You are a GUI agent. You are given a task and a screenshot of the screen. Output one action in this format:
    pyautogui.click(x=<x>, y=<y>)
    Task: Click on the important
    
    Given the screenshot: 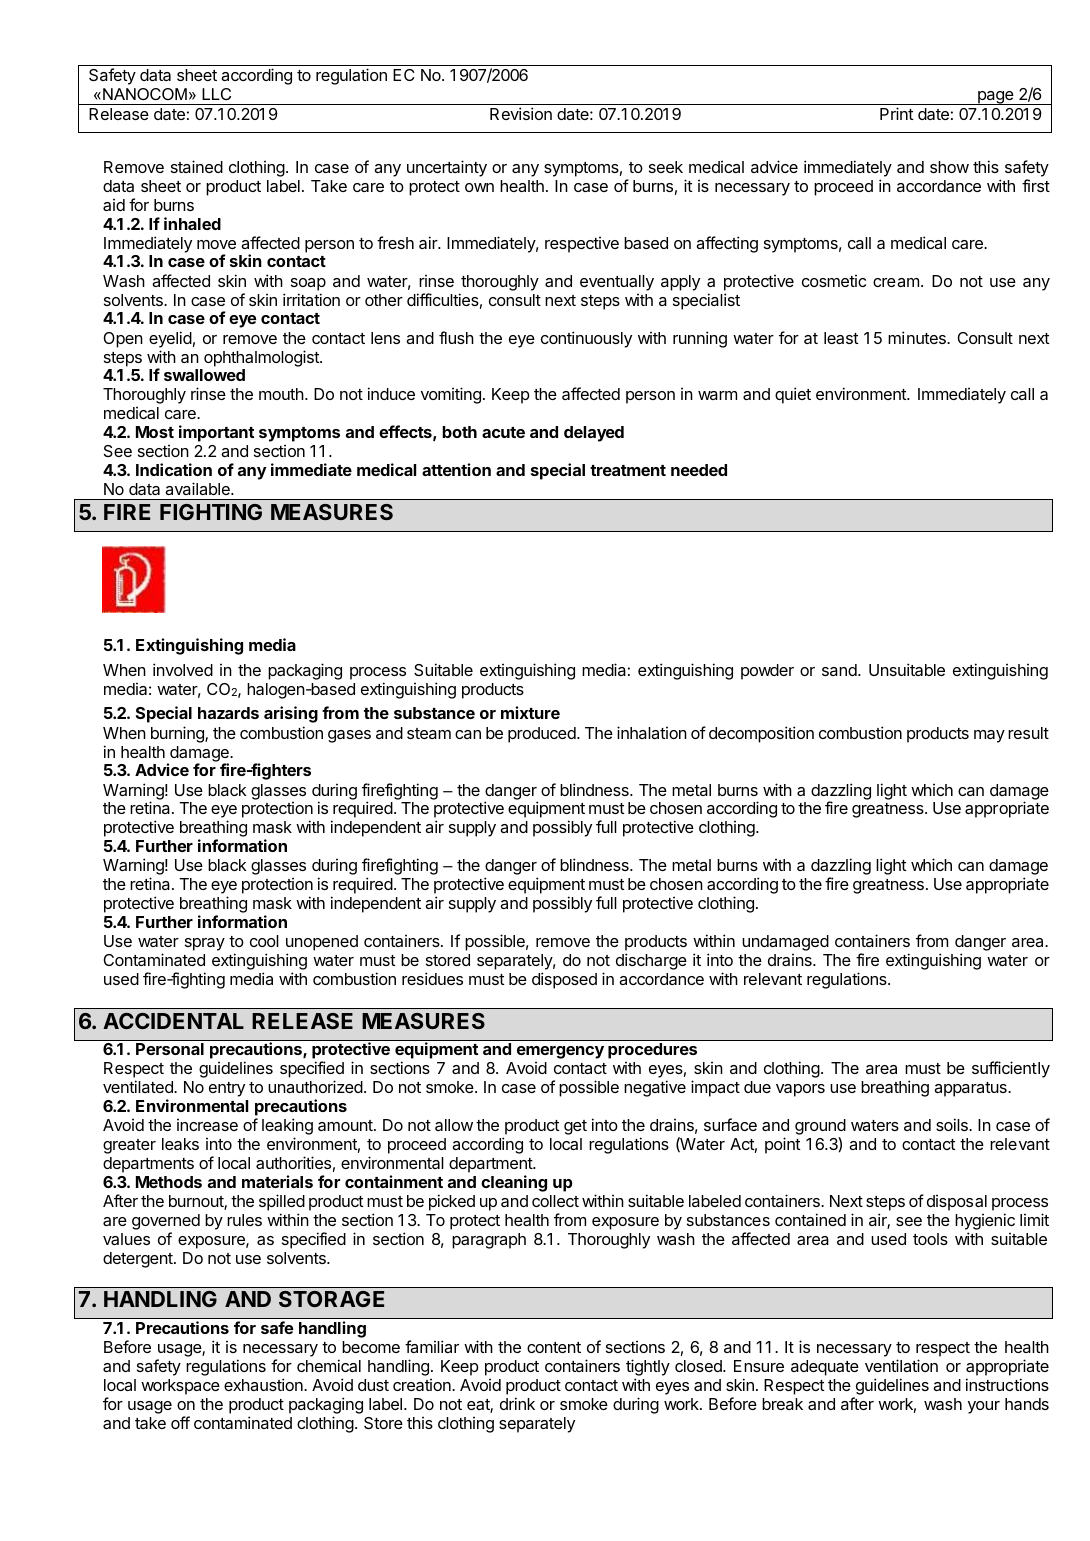 What is the action you would take?
    pyautogui.click(x=216, y=433)
